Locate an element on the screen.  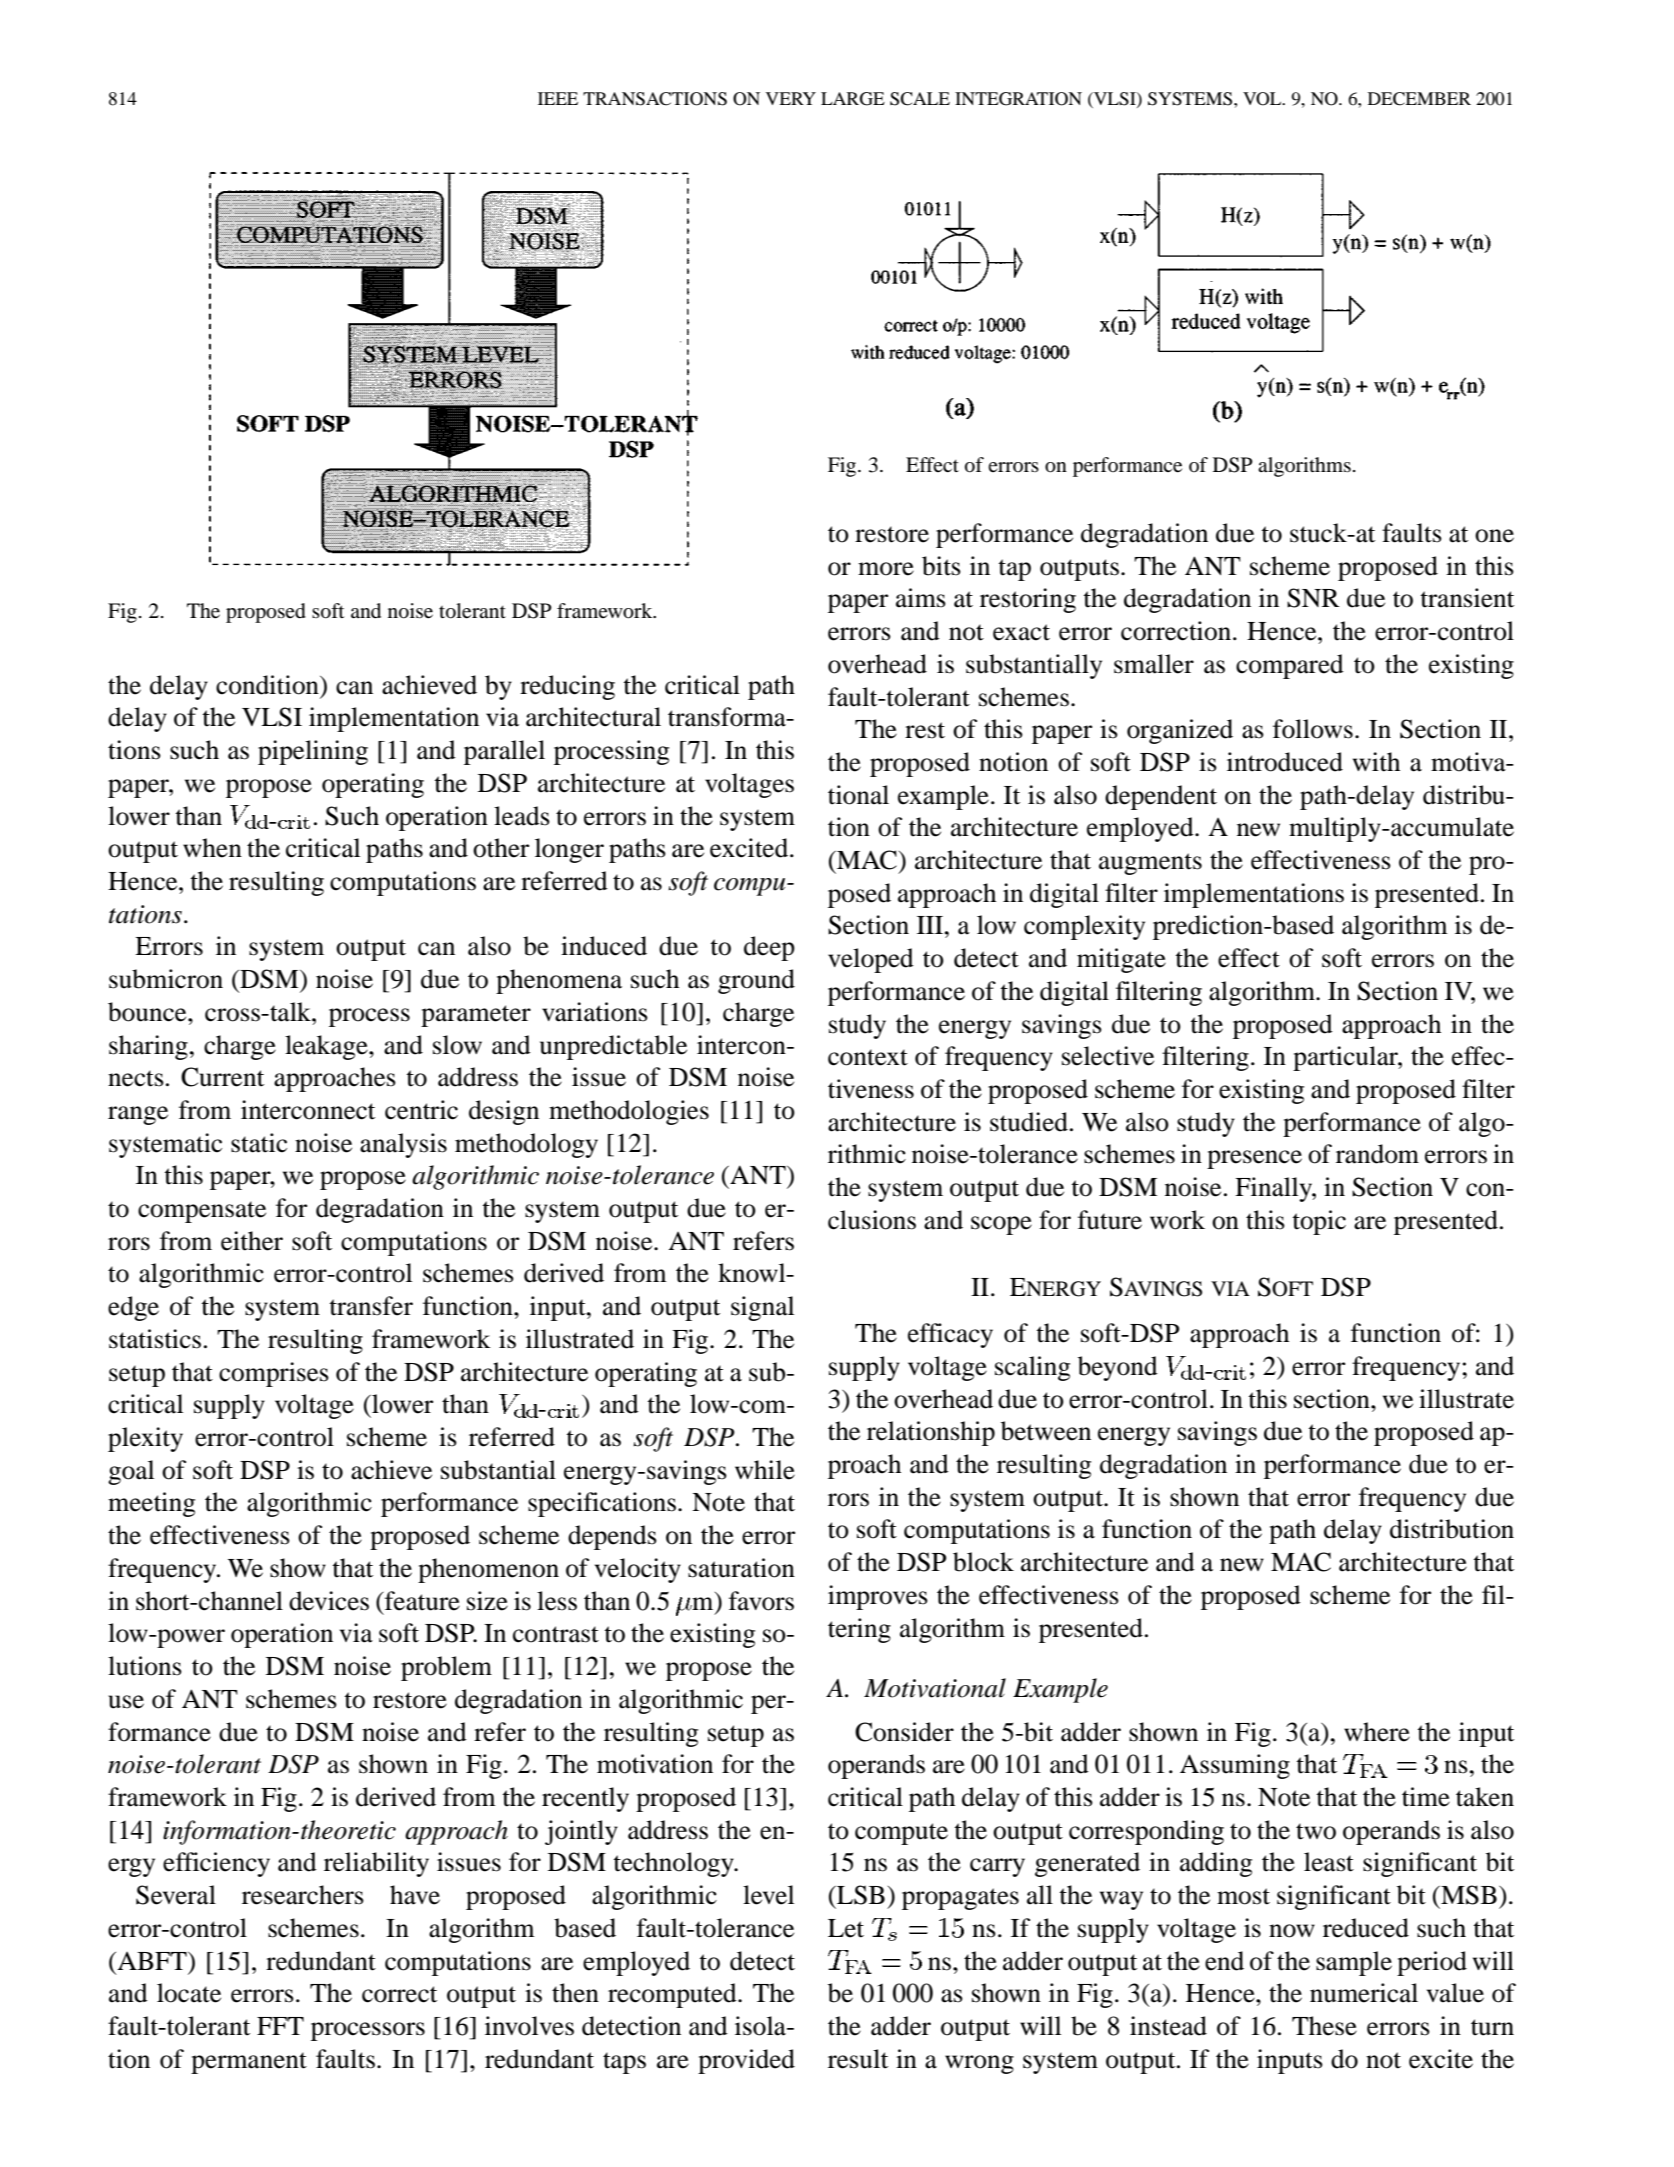
IEEE is located at coordinates (558, 98).
